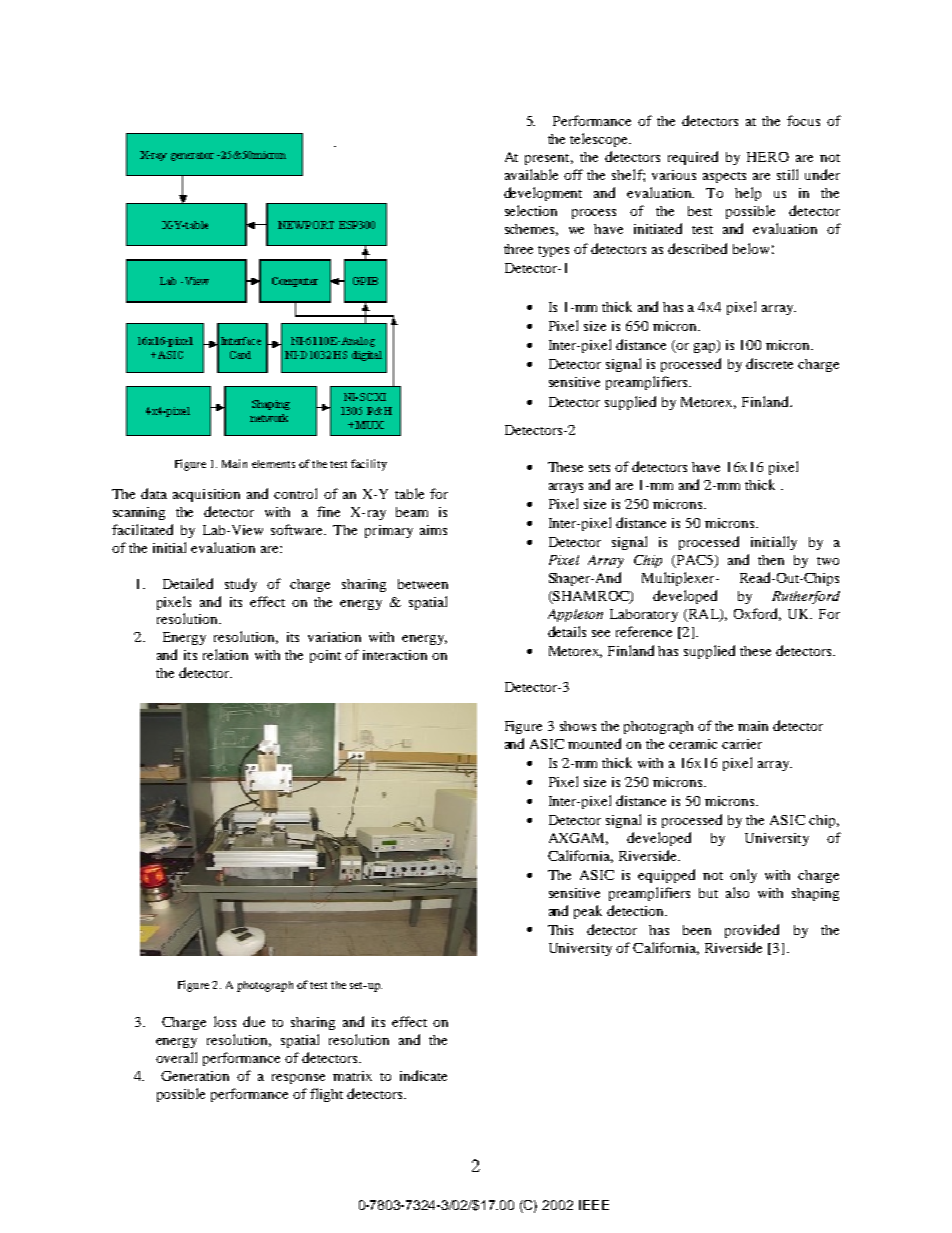 This image has width=952, height=1233. Describe the element at coordinates (298, 1079) in the image. I see `response` at that location.
